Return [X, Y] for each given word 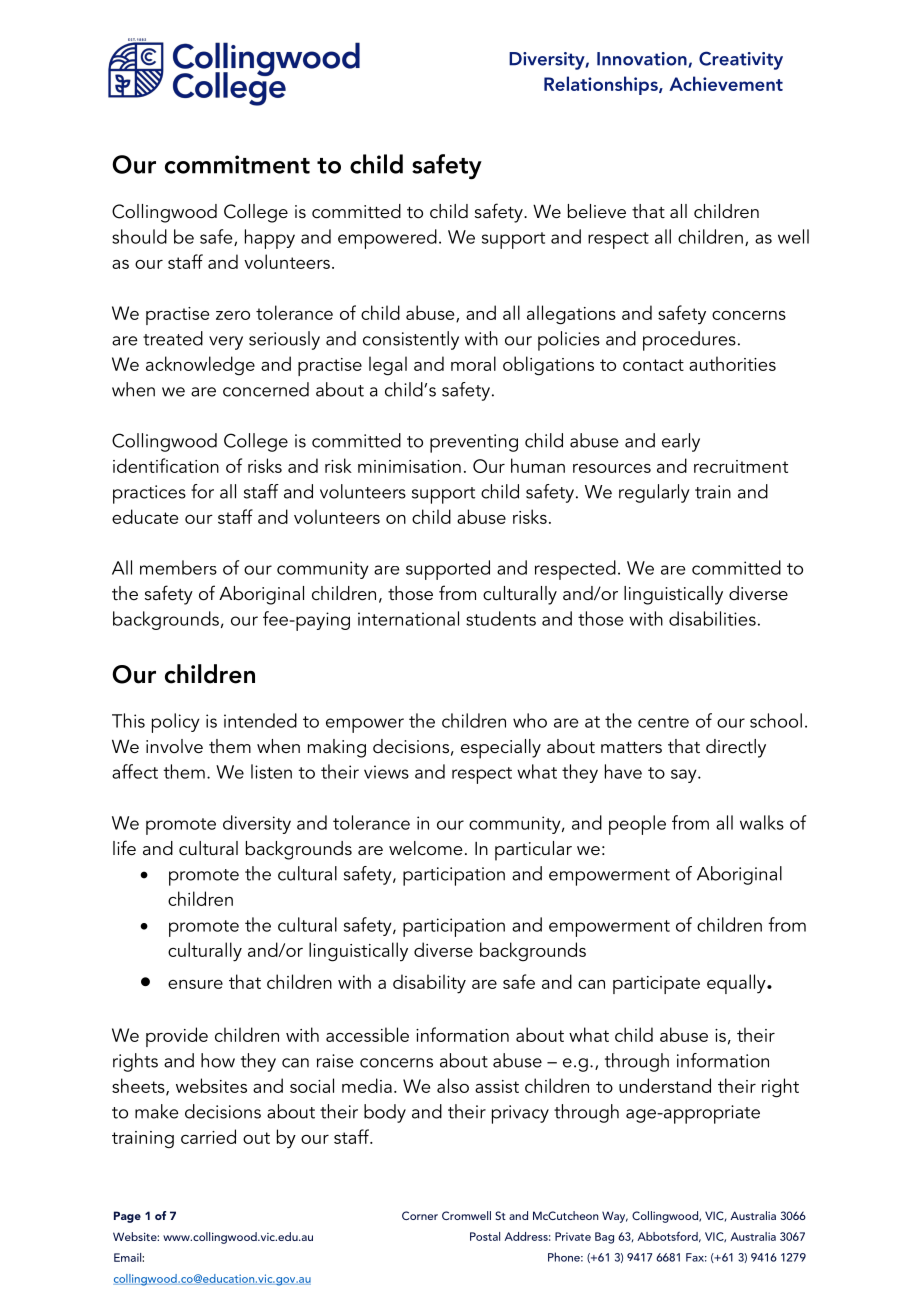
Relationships [602, 85]
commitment [237, 164]
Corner [420, 1215]
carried [208, 1136]
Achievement [726, 83]
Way [615, 1217]
